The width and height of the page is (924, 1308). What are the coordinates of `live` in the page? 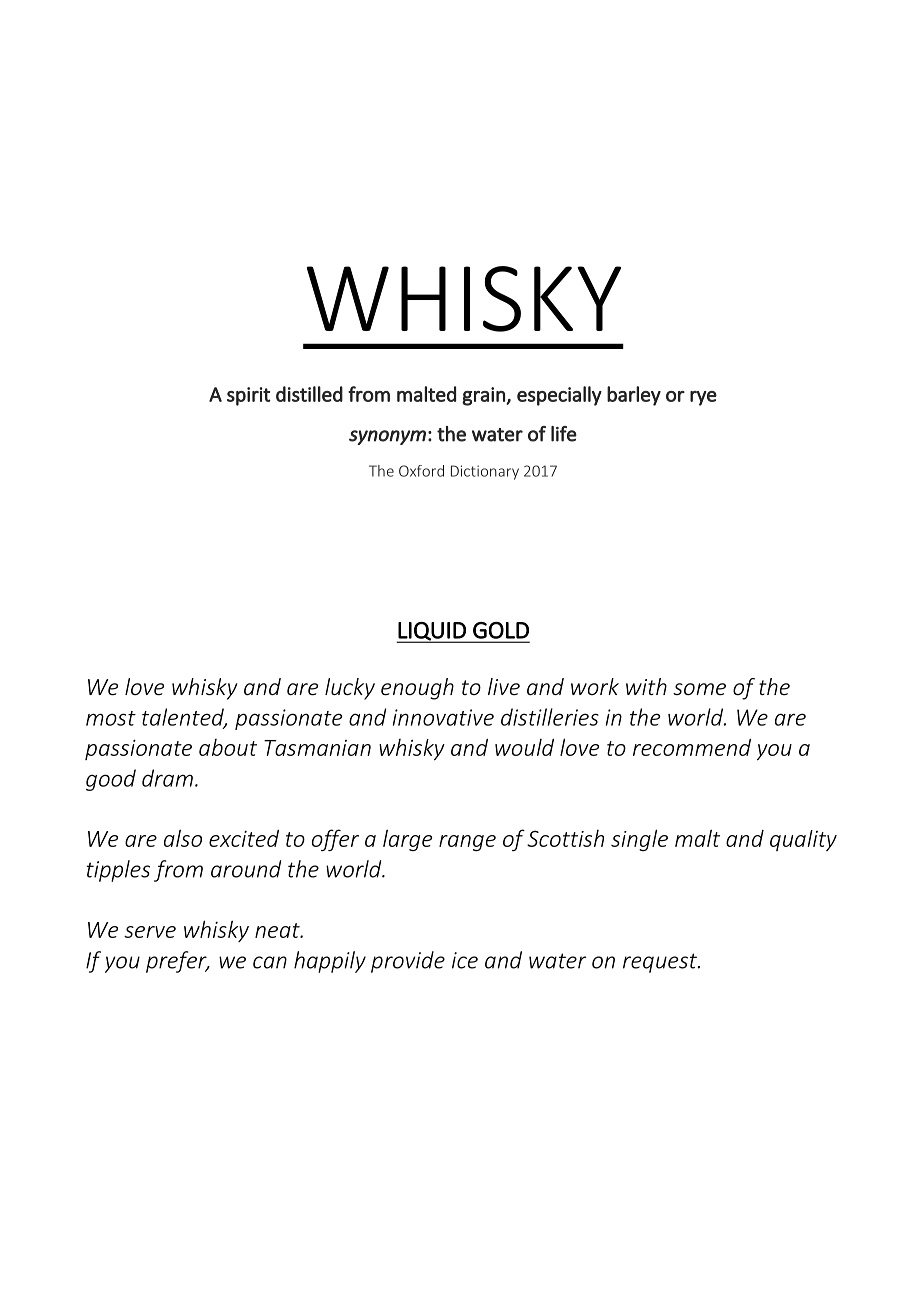 It's located at (504, 686).
